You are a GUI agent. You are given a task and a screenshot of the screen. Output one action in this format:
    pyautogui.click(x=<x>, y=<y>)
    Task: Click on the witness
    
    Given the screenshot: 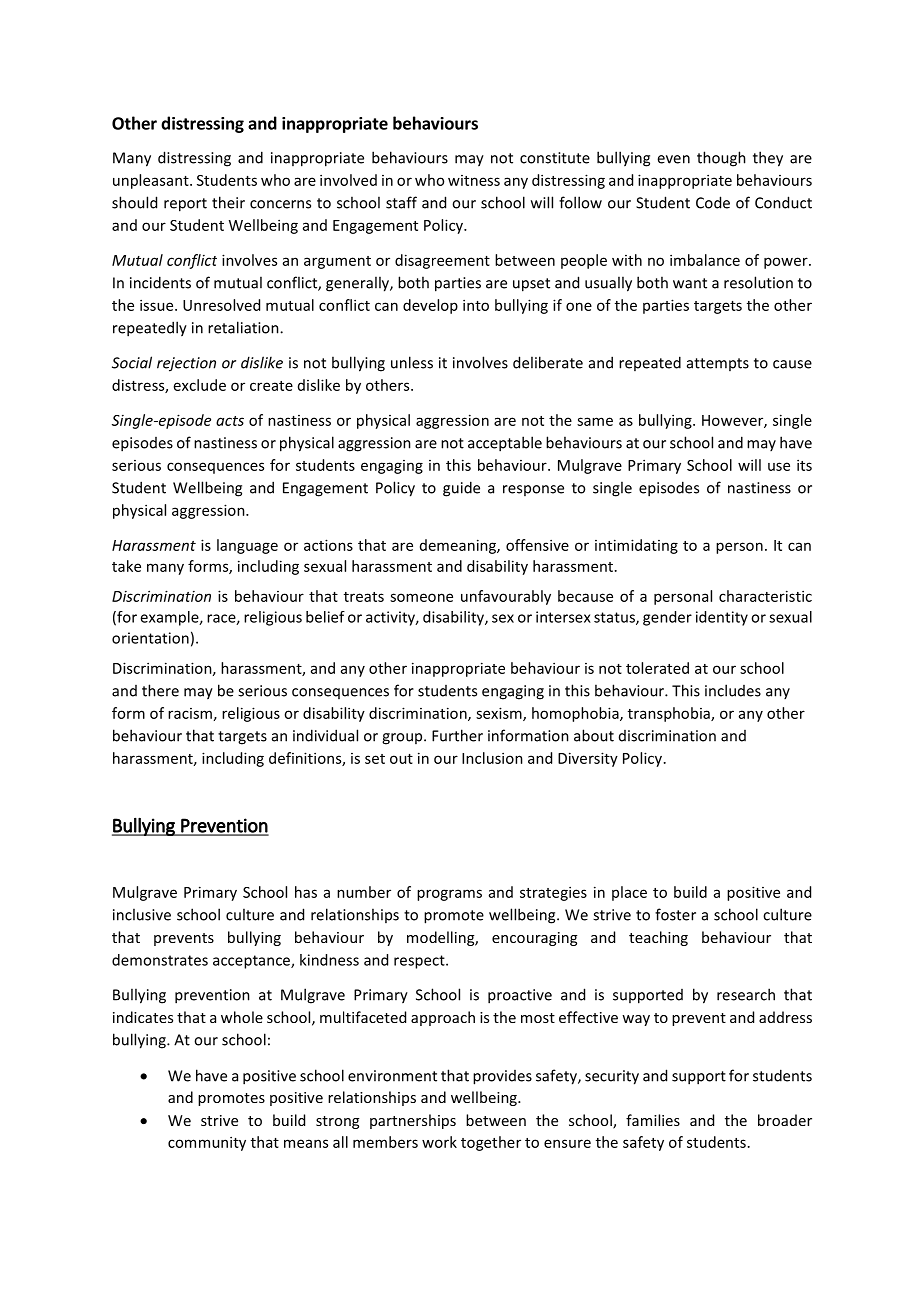 What is the action you would take?
    pyautogui.click(x=474, y=180)
